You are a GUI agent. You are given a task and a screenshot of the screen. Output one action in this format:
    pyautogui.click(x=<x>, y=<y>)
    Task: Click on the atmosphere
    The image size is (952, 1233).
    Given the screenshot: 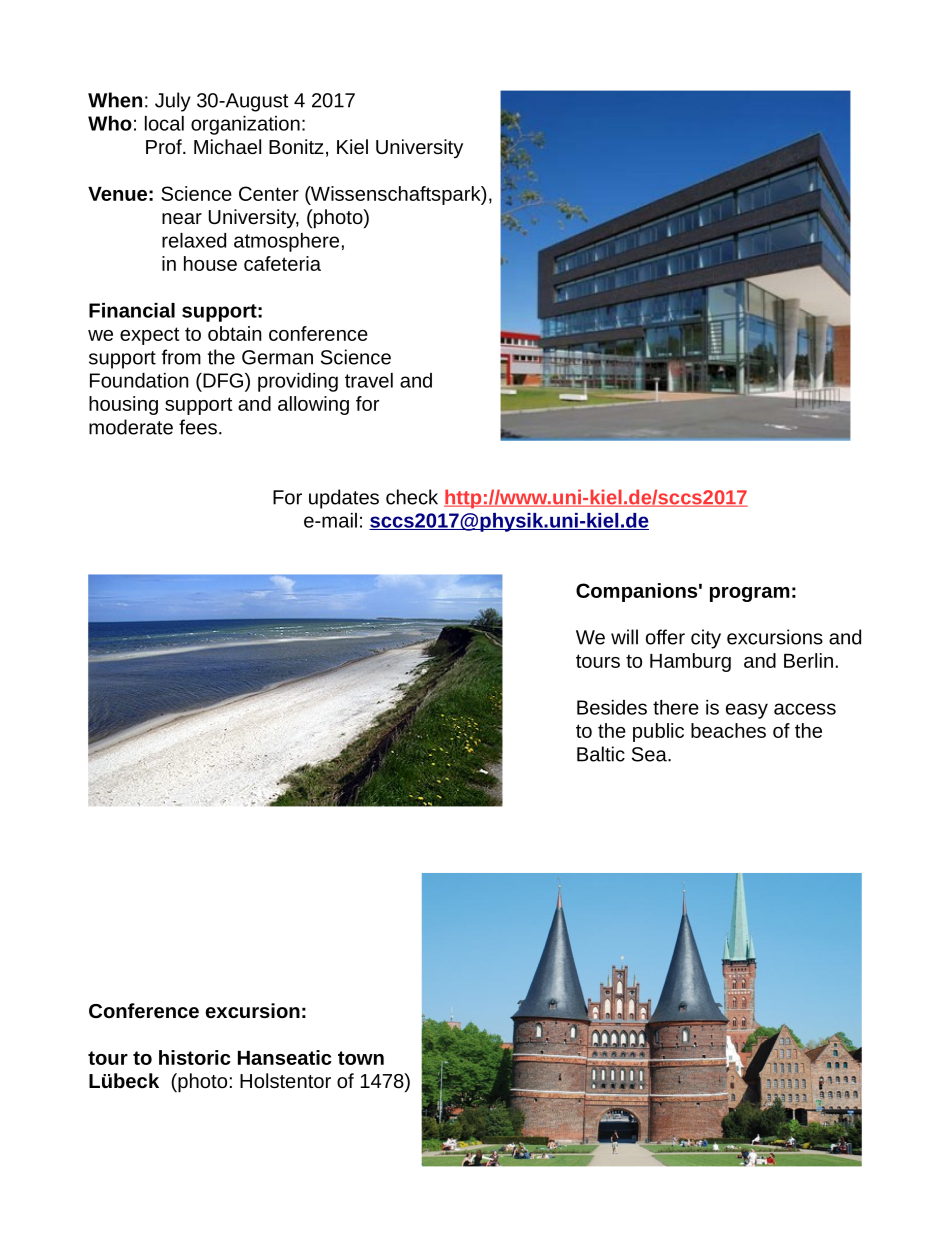 What is the action you would take?
    pyautogui.click(x=286, y=242)
